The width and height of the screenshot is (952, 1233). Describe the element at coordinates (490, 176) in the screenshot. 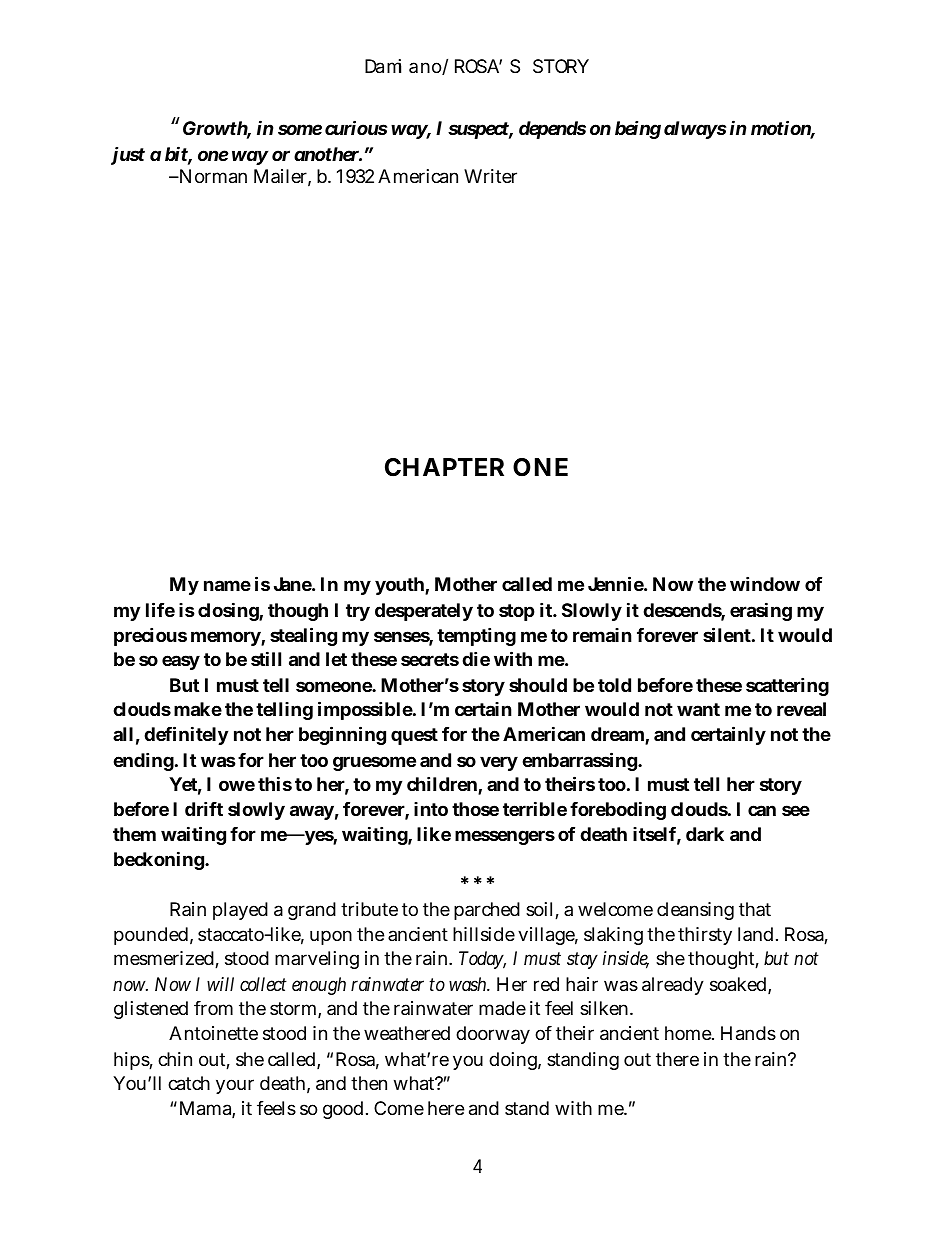

I see `Writer` at that location.
